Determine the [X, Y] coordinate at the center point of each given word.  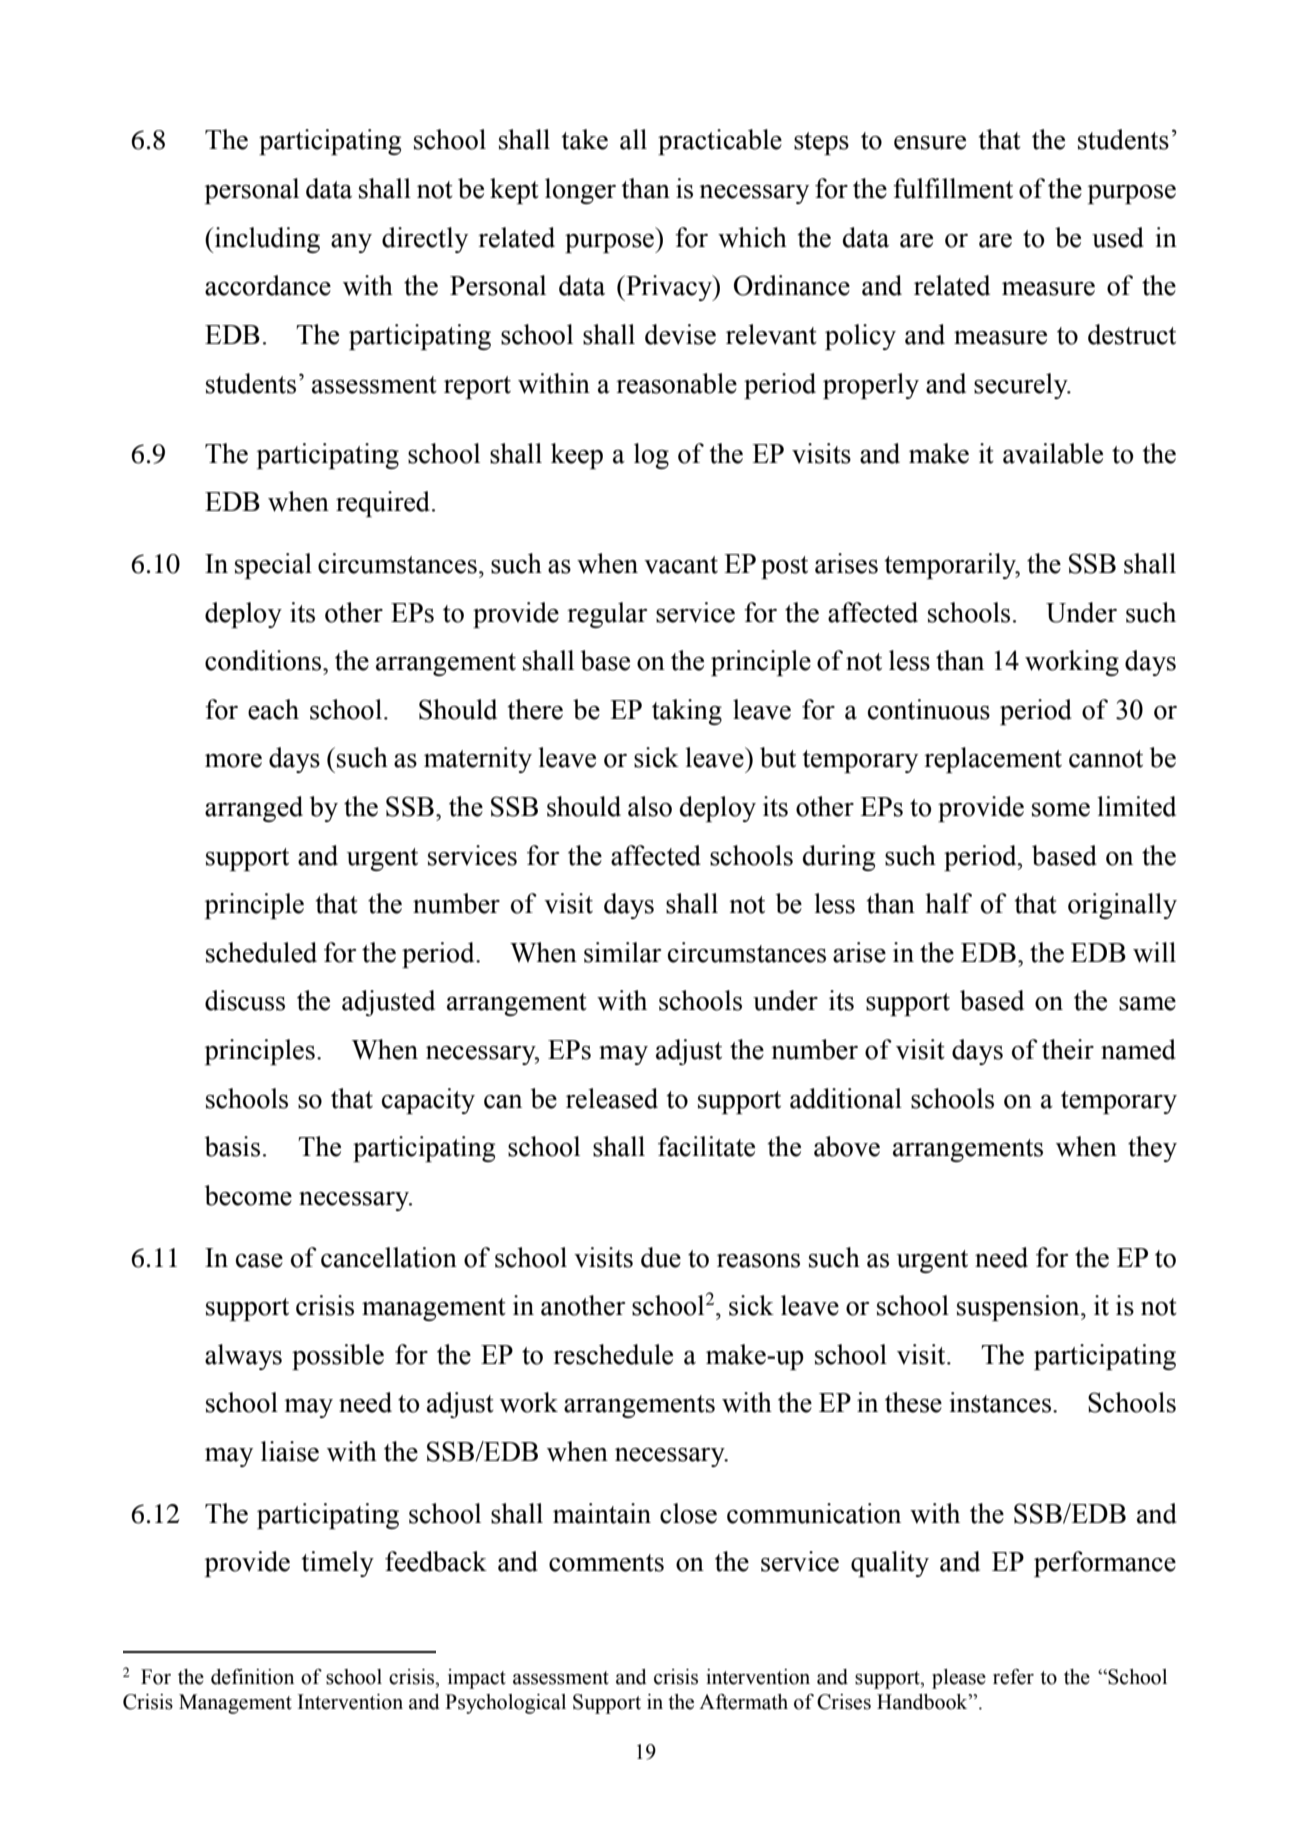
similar [622, 952]
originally [1122, 906]
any [351, 243]
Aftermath [743, 1702]
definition [252, 1677]
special [273, 566]
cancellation [389, 1257]
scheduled [261, 952]
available [1053, 453]
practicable [720, 142]
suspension [1019, 1308]
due [661, 1257]
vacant [681, 565]
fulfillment [953, 188]
